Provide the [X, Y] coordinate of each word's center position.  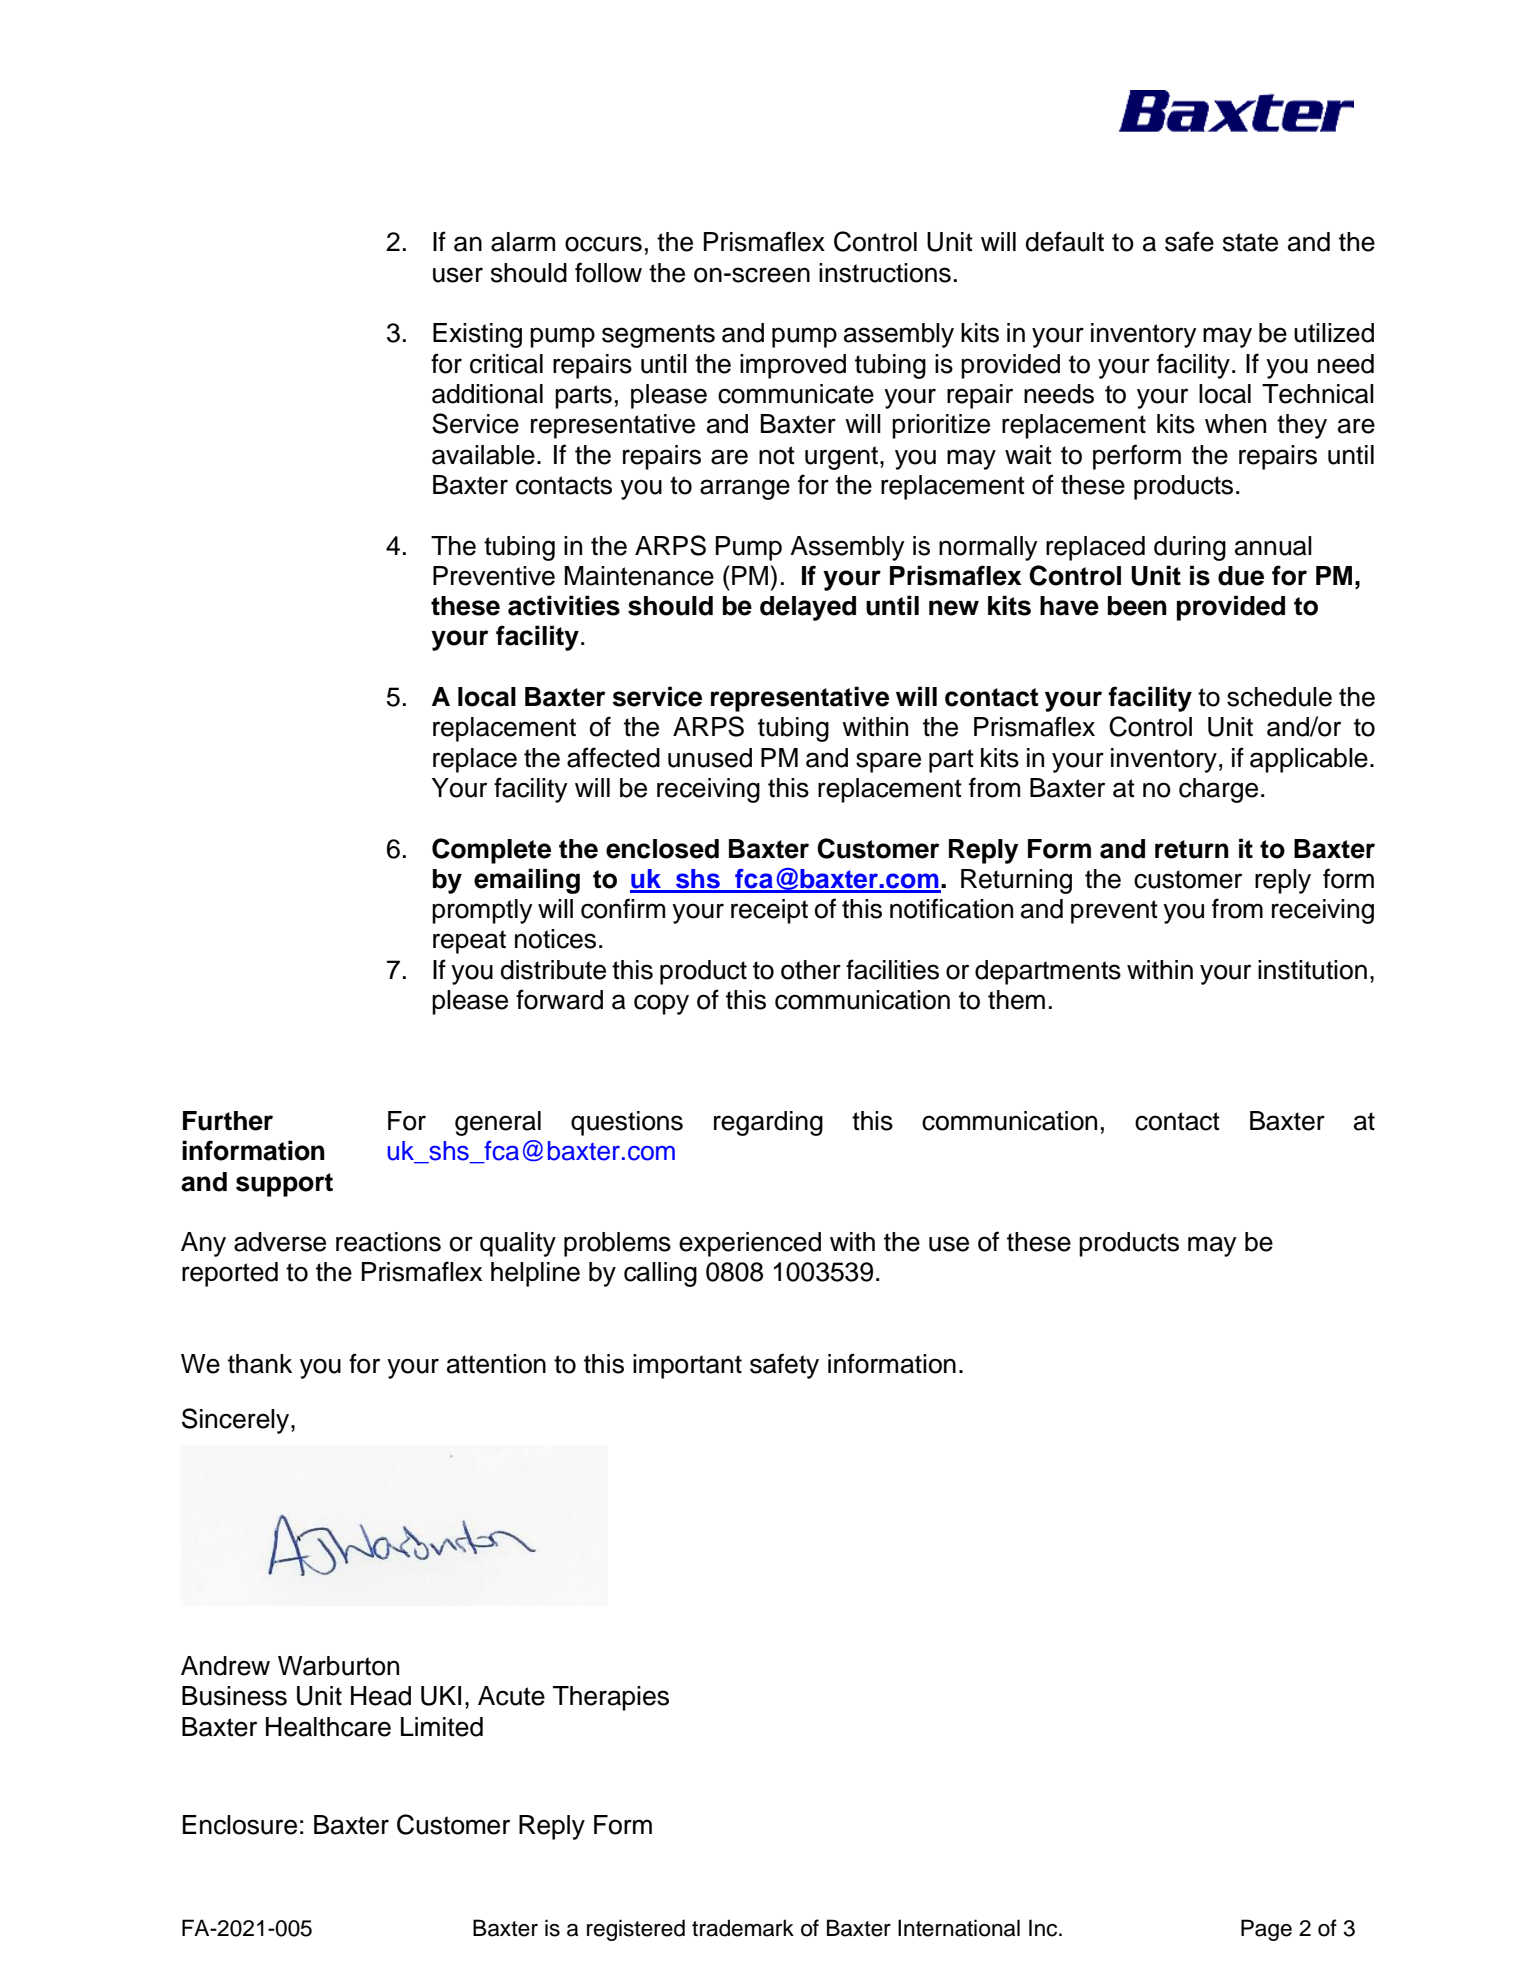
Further [228, 1121]
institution [1312, 970]
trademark [743, 1928]
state [1250, 242]
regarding [768, 1123]
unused [710, 758]
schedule [1279, 697]
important [687, 1366]
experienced [750, 1244]
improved [793, 366]
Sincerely [237, 1421]
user [458, 275]
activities [564, 605]
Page [1266, 1930]
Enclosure [240, 1825]
